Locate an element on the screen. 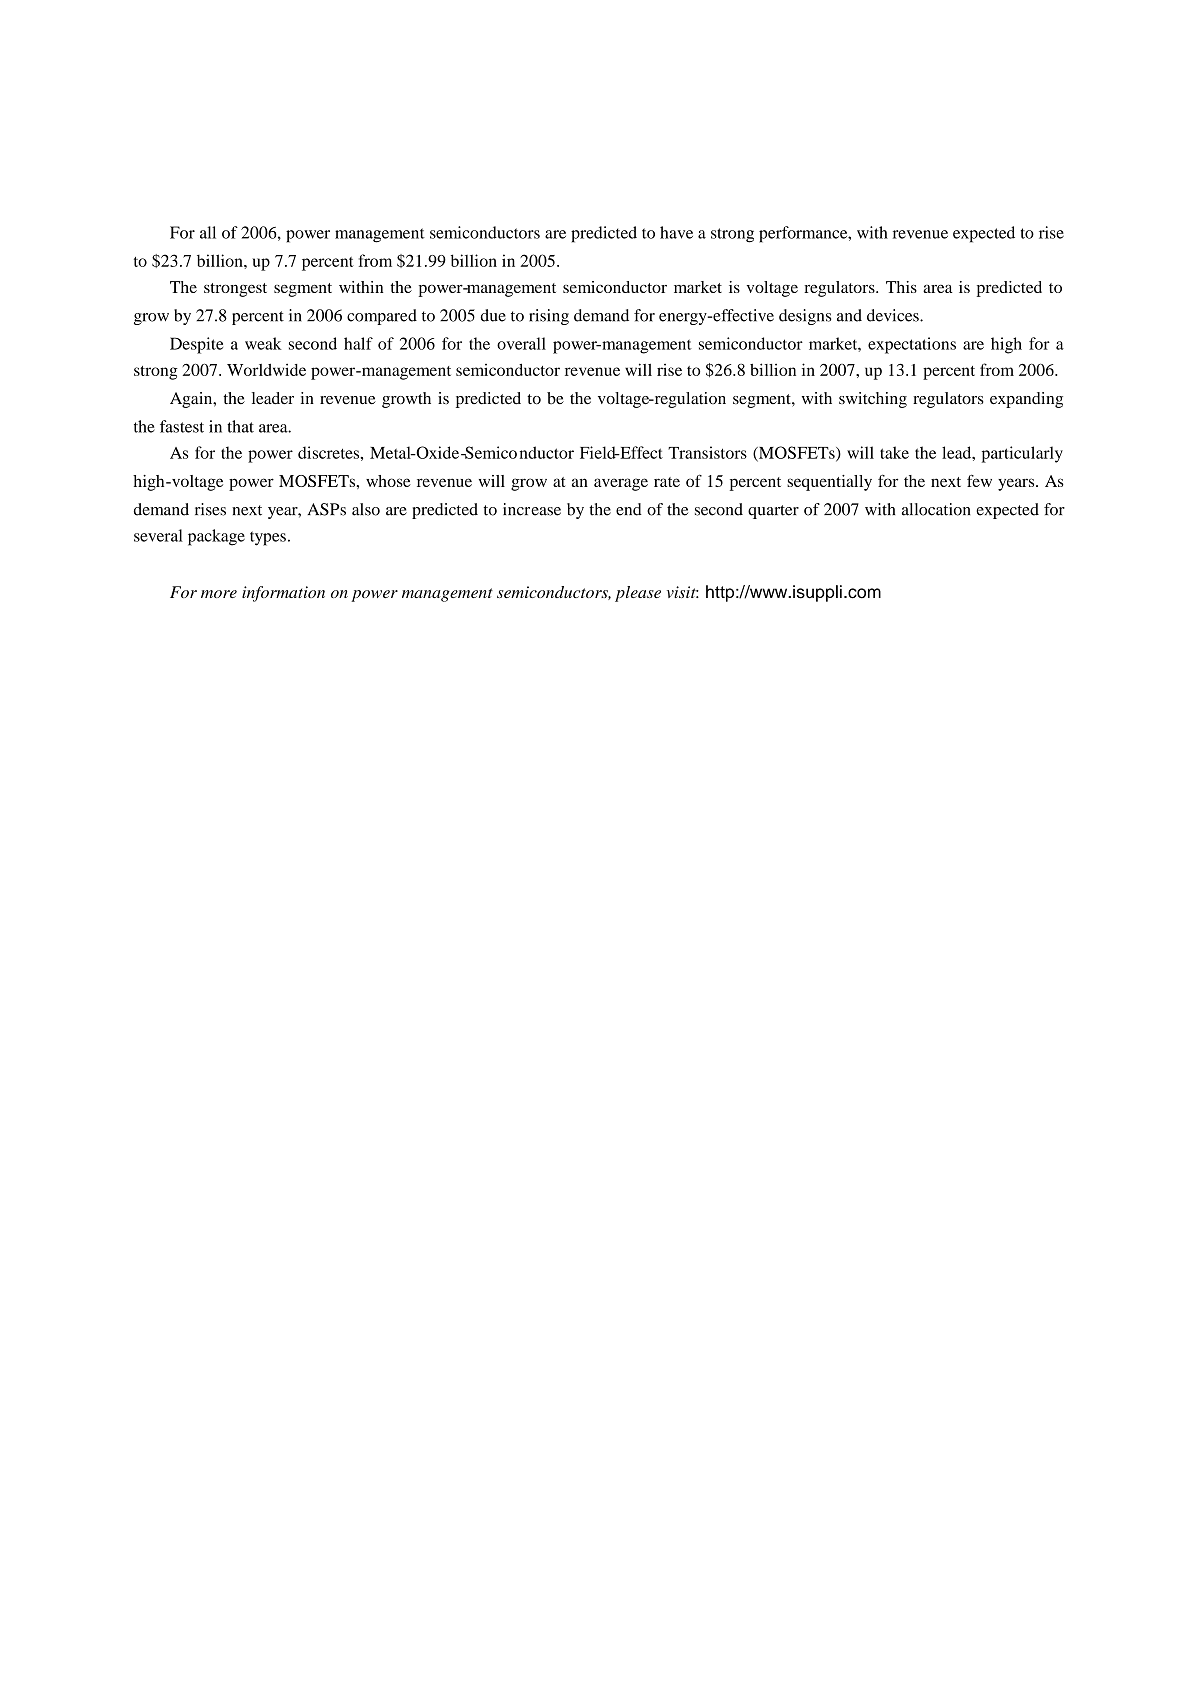 This screenshot has width=1202, height=1701. compared is located at coordinates (382, 317).
